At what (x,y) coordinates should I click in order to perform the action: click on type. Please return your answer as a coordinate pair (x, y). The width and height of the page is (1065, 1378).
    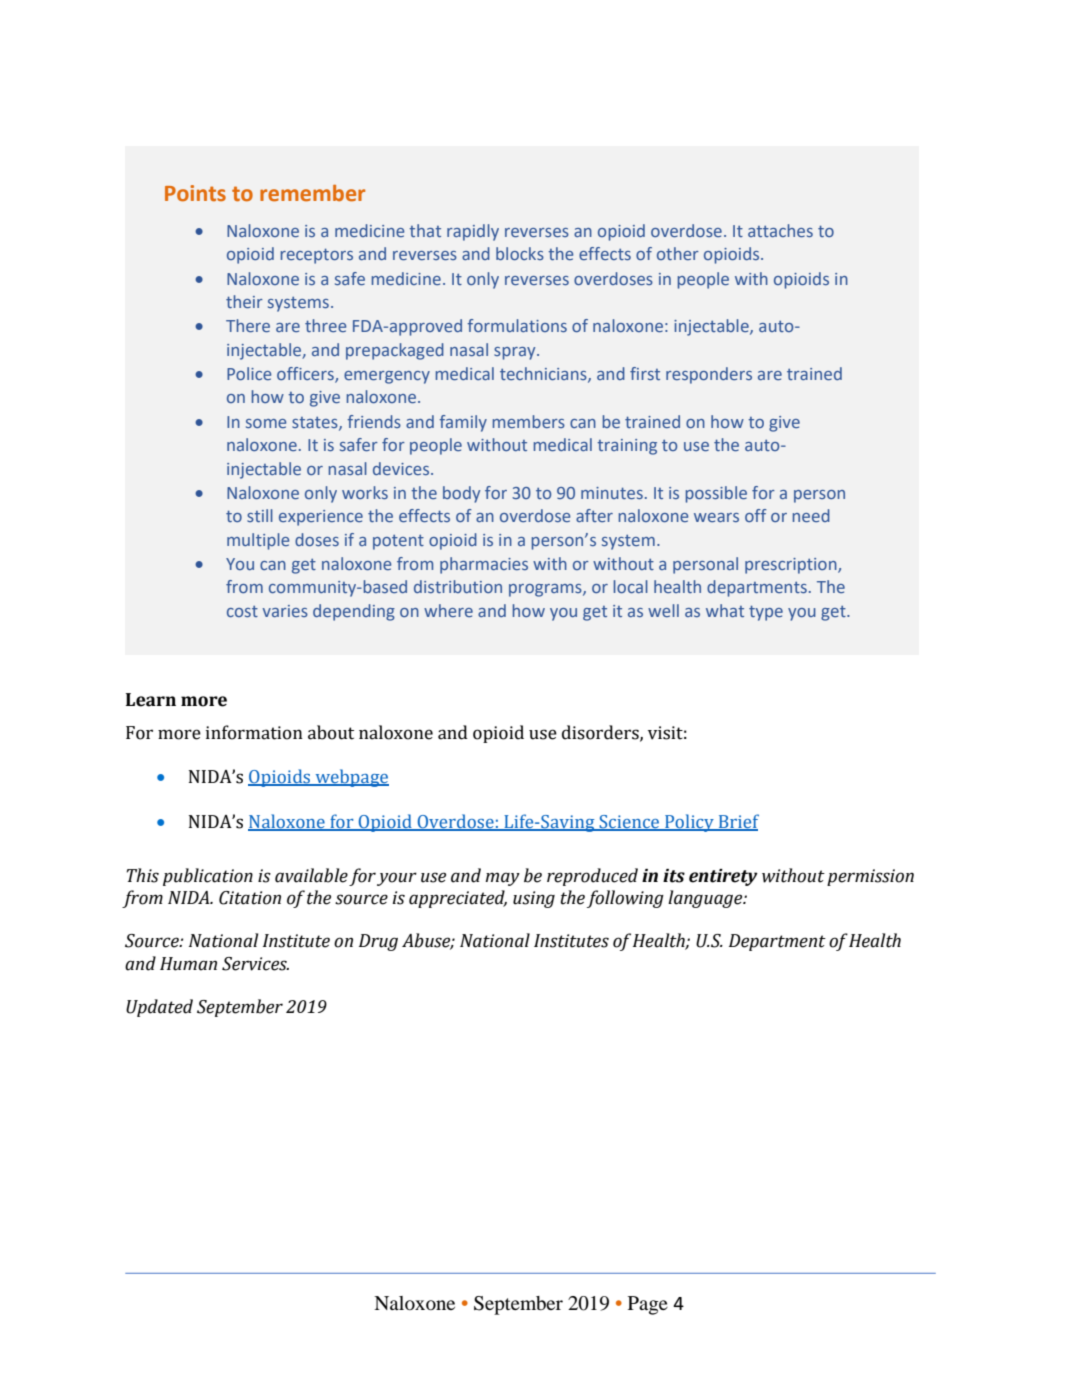
    Looking at the image, I should click on (766, 613).
